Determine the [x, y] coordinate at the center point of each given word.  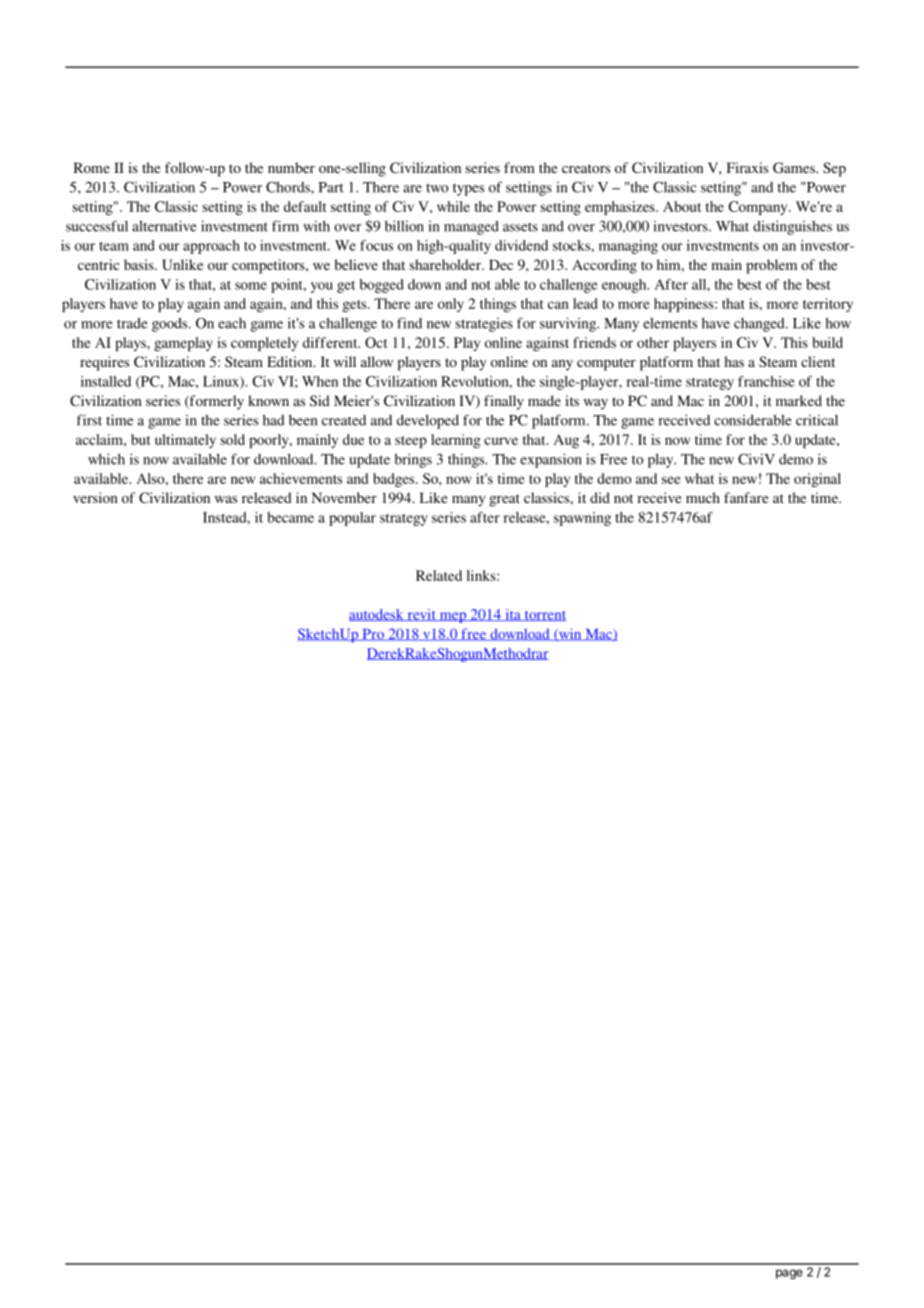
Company [759, 208]
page [789, 1274]
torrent [544, 616]
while [453, 206]
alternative [164, 226]
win [570, 634]
